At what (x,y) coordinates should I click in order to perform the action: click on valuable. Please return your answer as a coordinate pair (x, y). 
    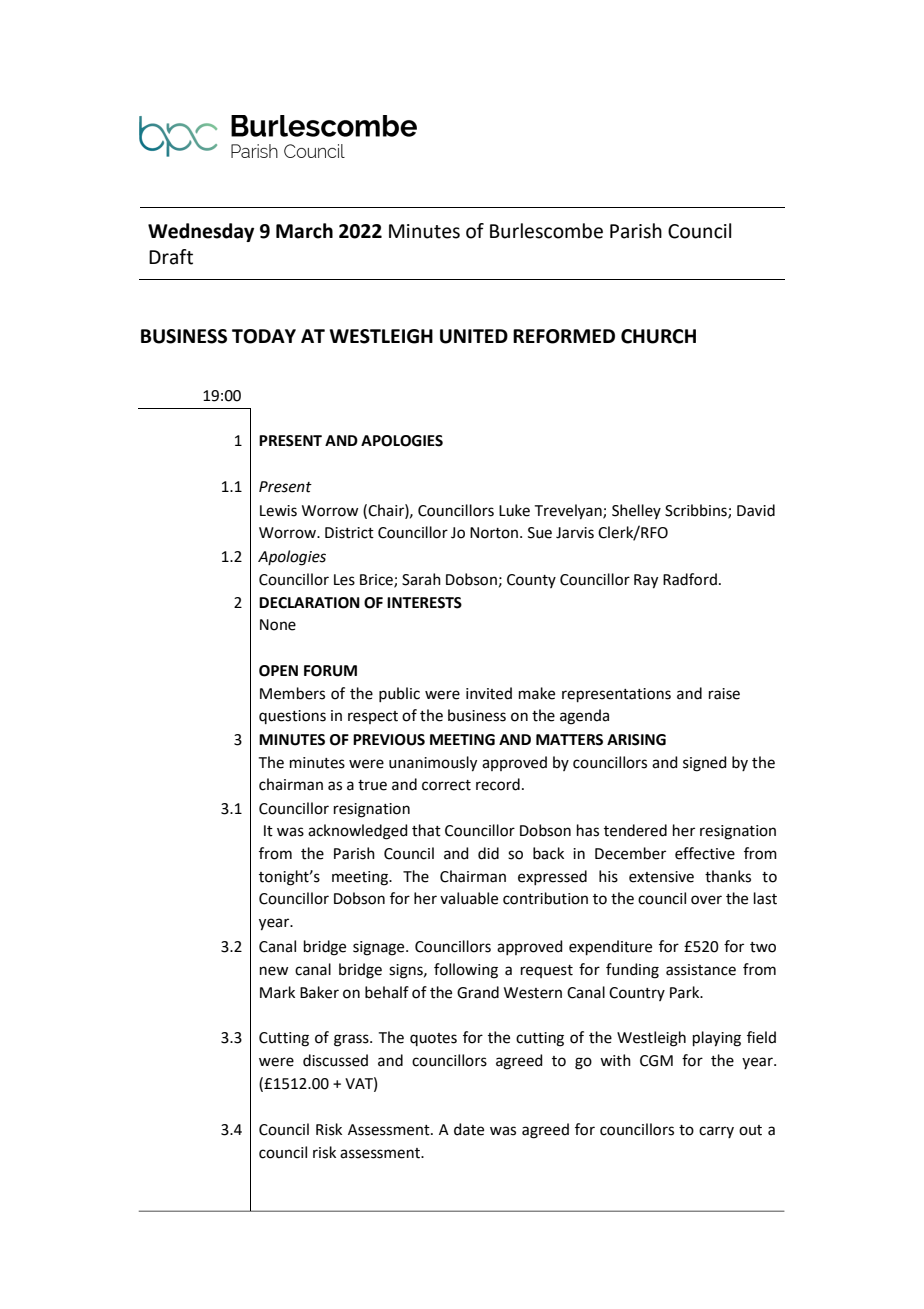
    Looking at the image, I should click on (469, 898).
